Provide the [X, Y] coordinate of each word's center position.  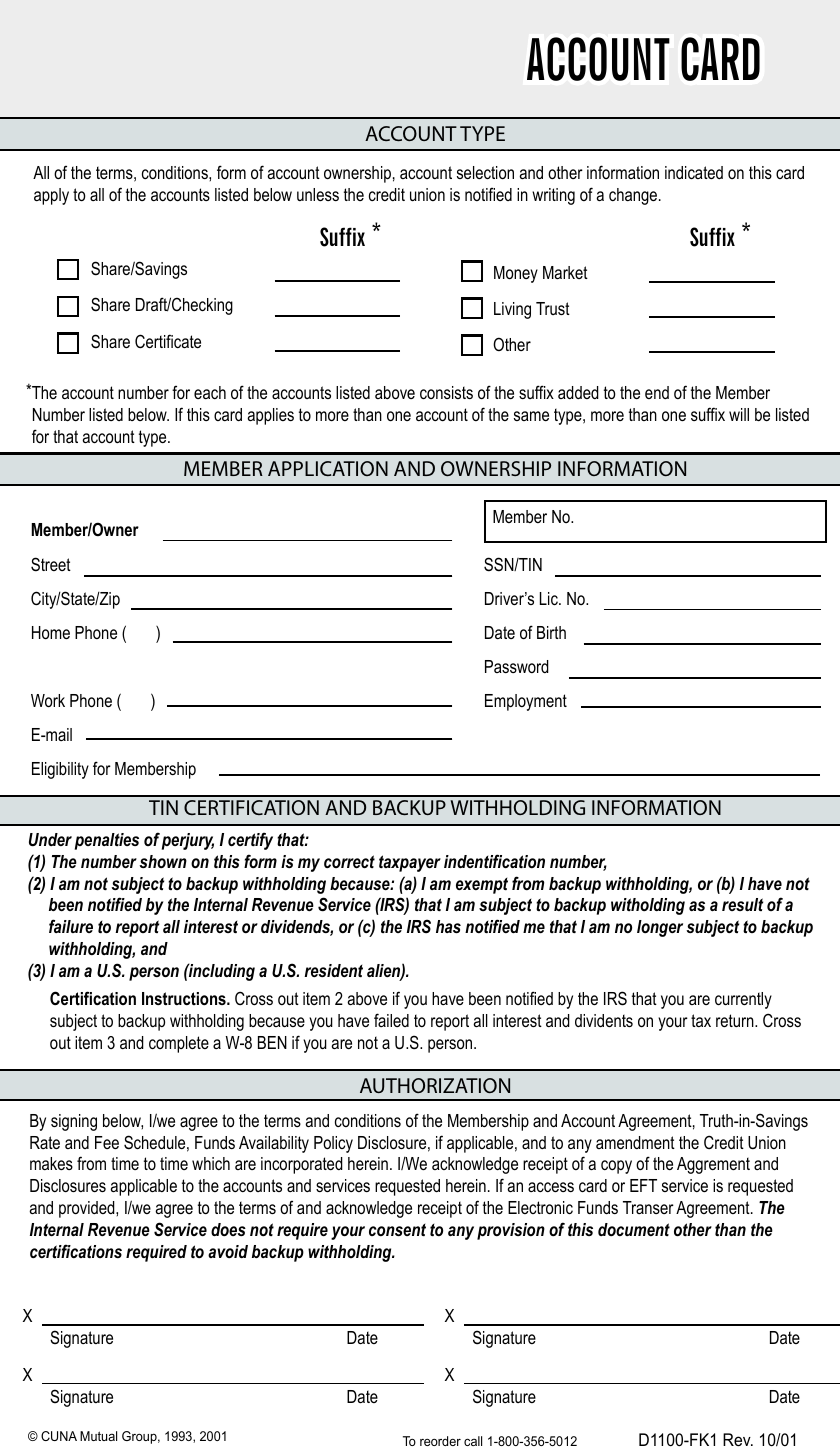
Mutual [98, 1436]
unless [318, 194]
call [473, 1441]
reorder [440, 1441]
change [634, 196]
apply [51, 196]
